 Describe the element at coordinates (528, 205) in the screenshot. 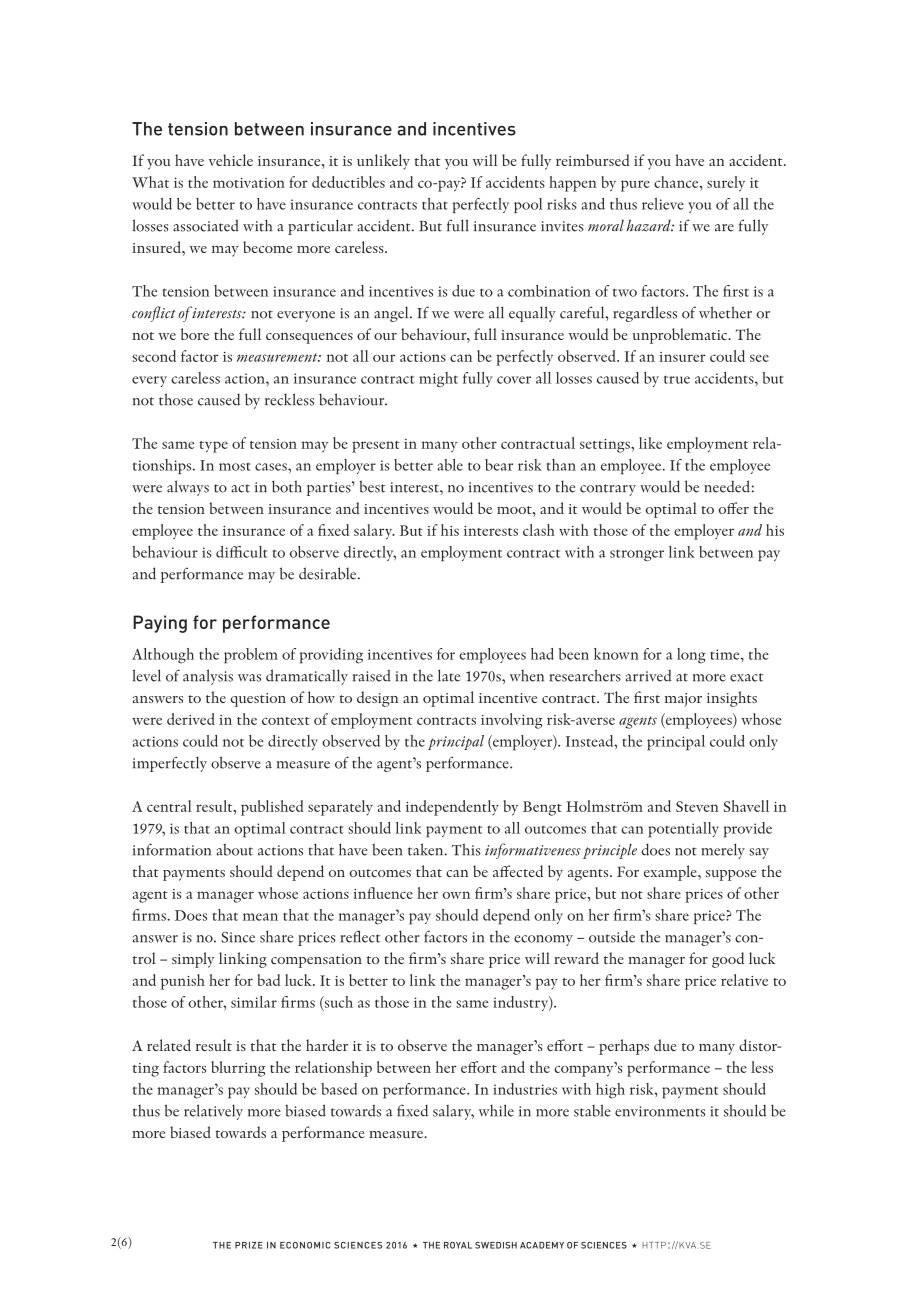

I see `pool` at that location.
